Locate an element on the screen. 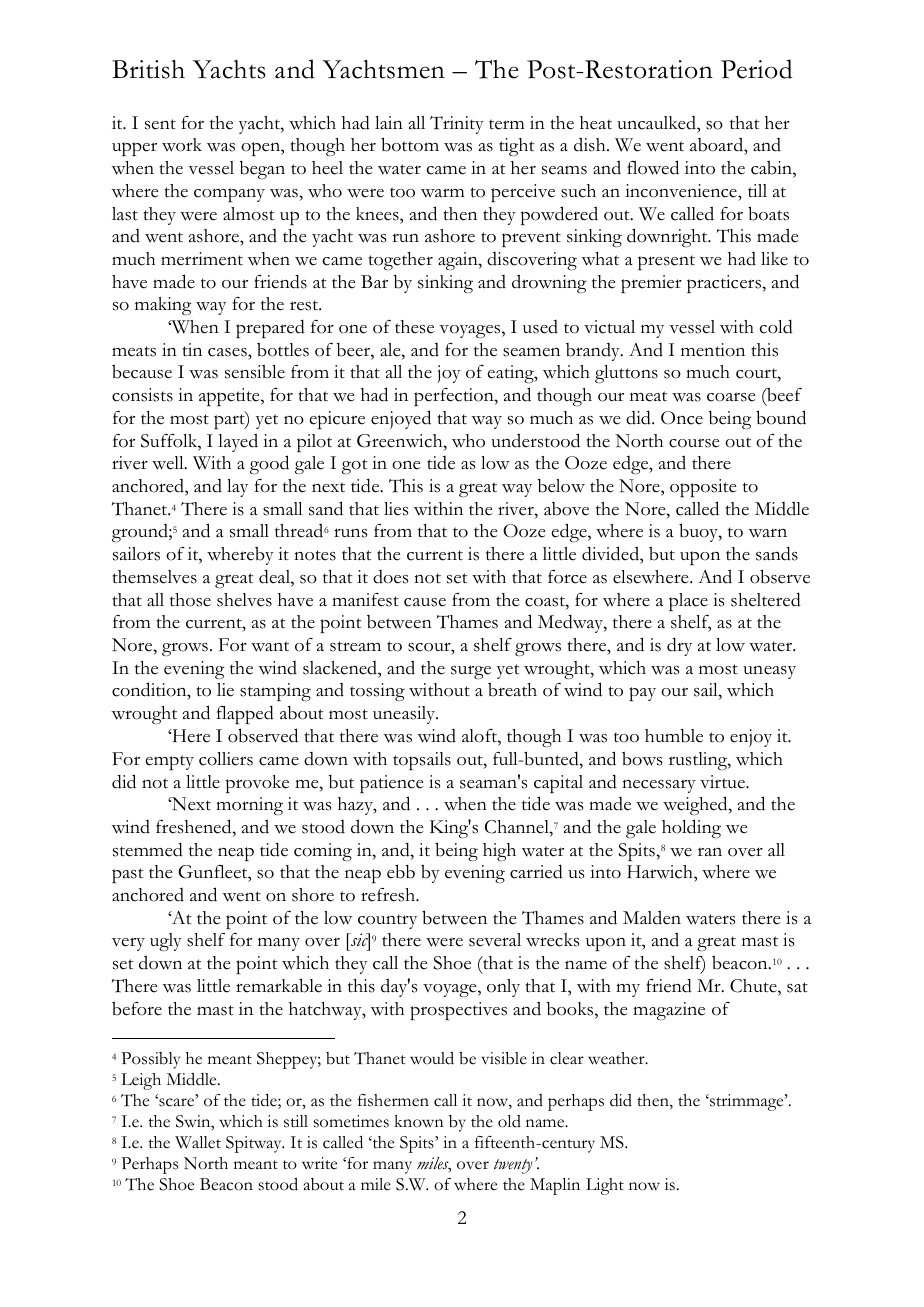 The height and width of the screenshot is (1307, 924). Wallet is located at coordinates (198, 1142).
